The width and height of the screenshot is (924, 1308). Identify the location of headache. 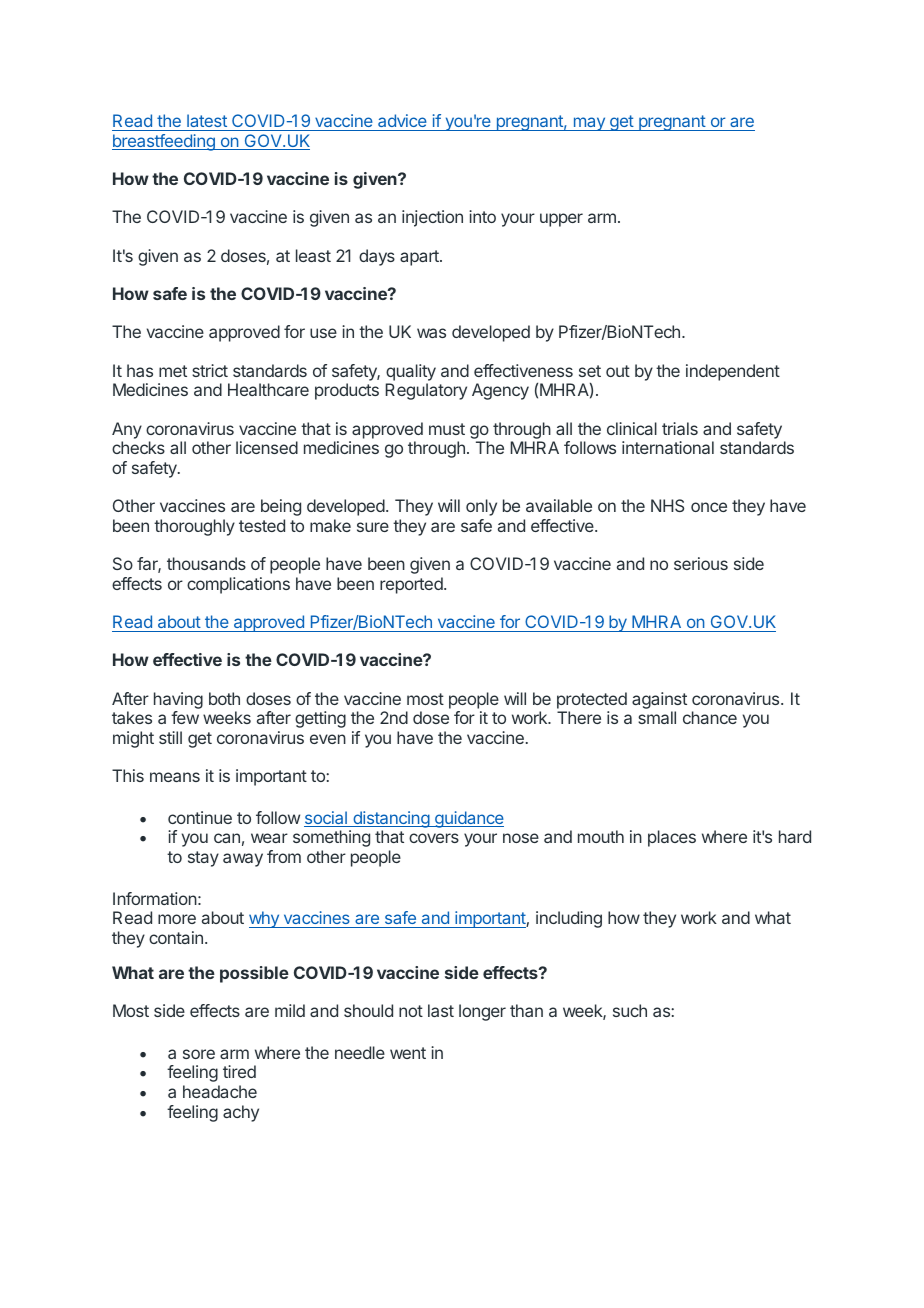
(220, 1091).
